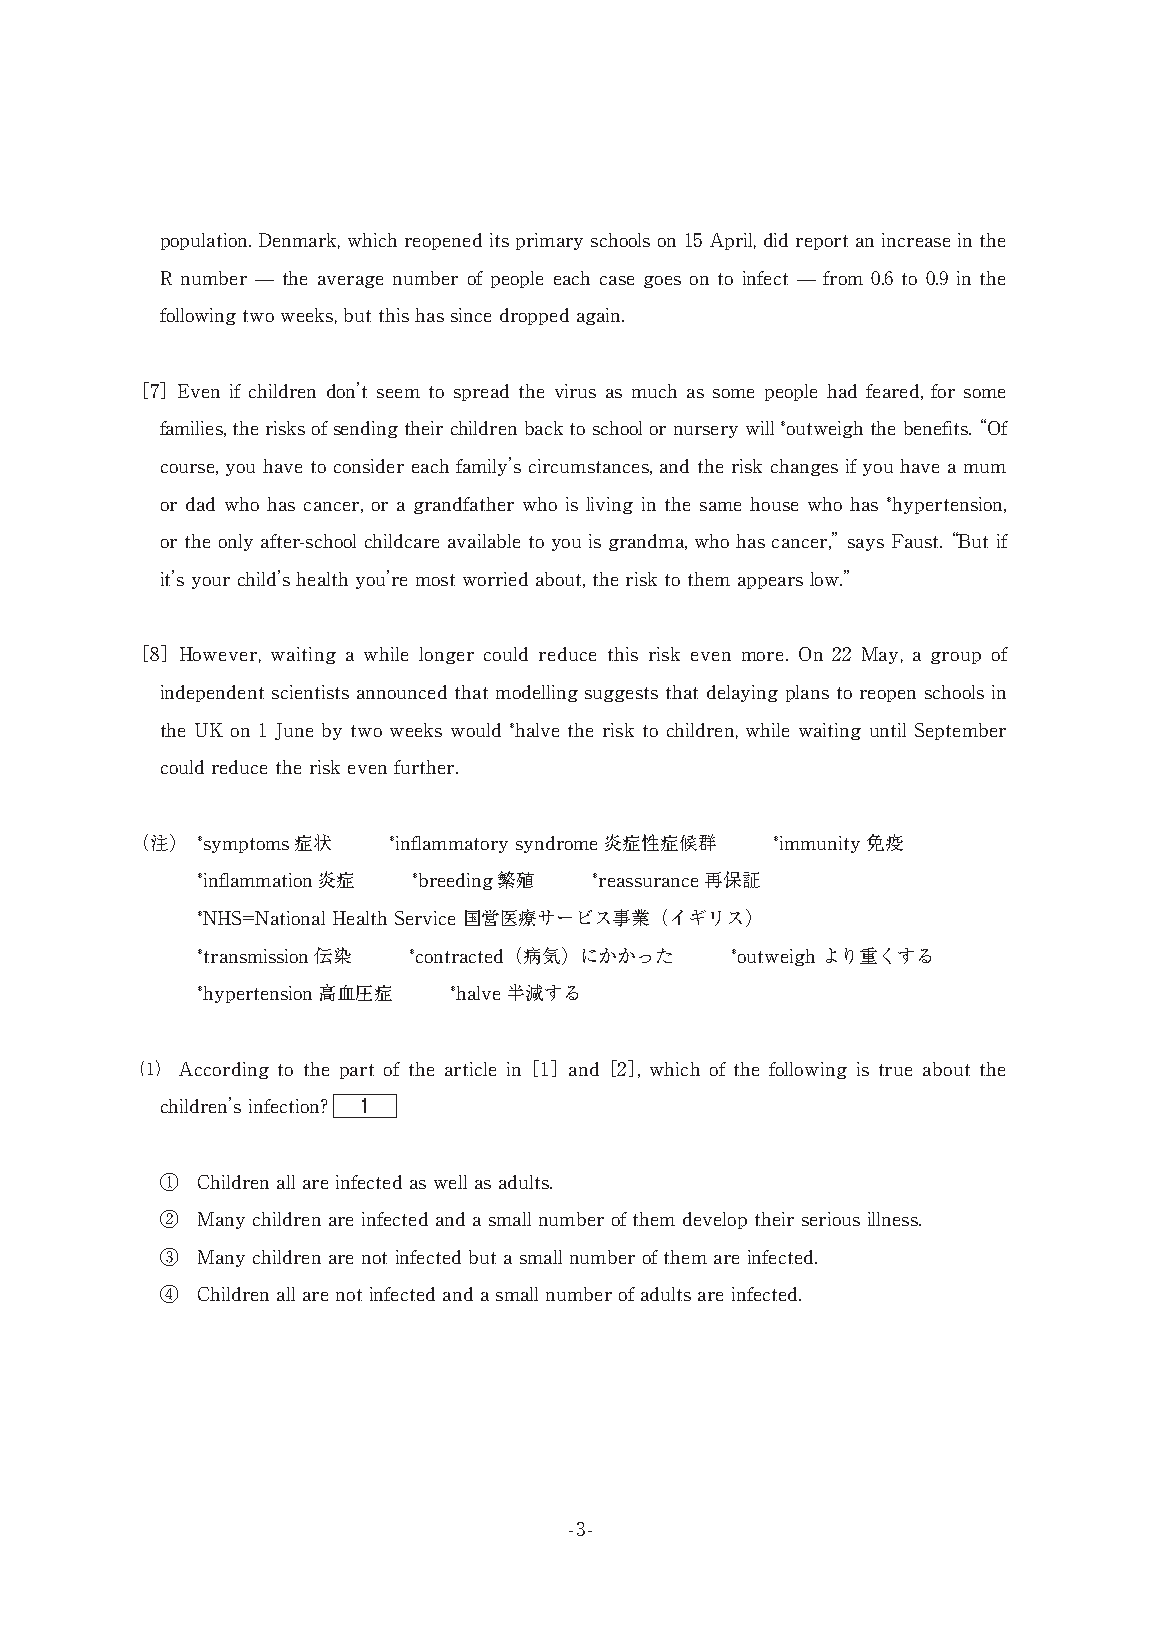  What do you see at coordinates (450, 1182) in the page?
I see `well` at bounding box center [450, 1182].
